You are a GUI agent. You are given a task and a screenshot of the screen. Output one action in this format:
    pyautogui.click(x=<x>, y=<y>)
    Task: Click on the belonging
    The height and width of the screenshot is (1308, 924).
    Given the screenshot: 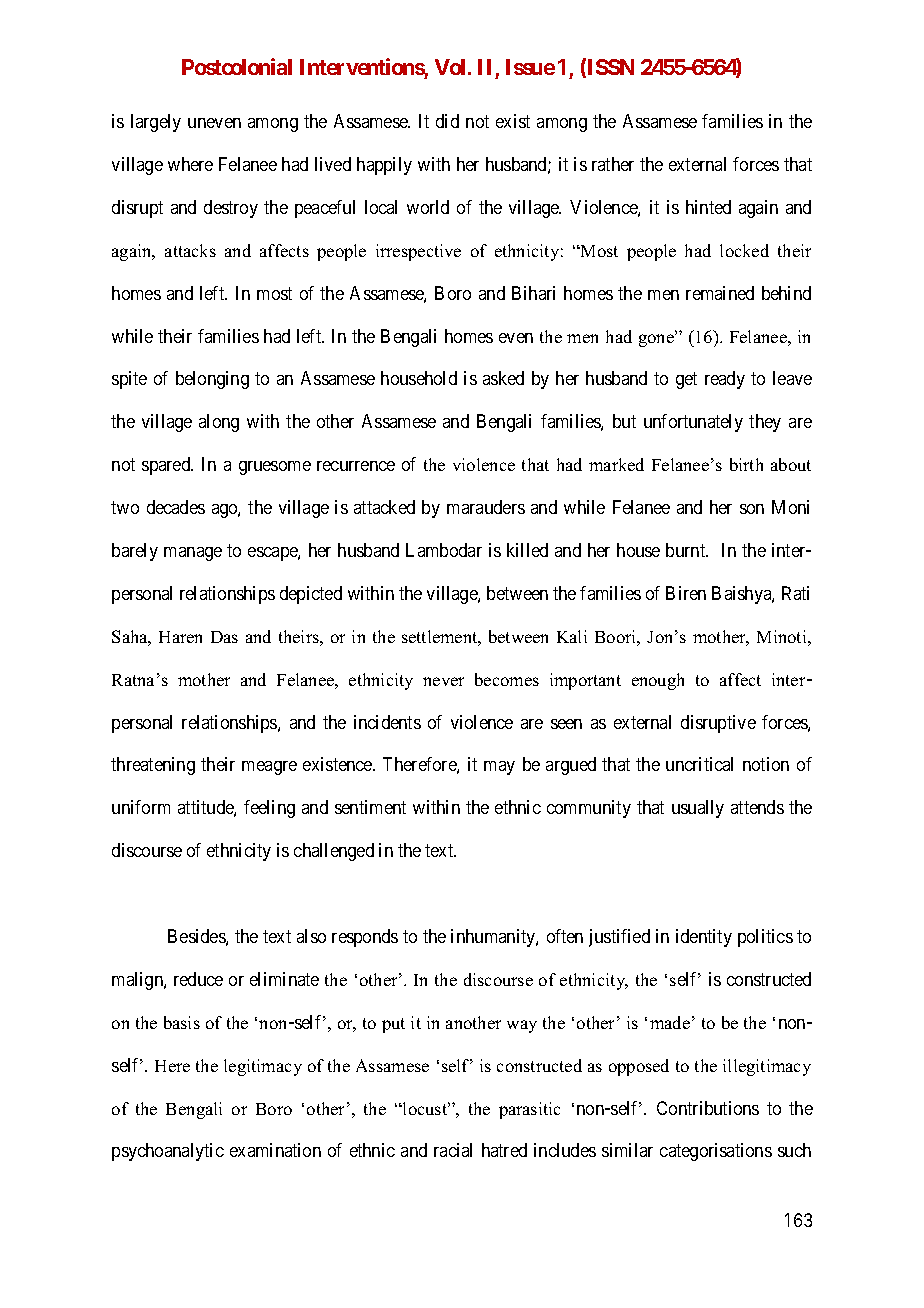 What is the action you would take?
    pyautogui.click(x=212, y=380)
